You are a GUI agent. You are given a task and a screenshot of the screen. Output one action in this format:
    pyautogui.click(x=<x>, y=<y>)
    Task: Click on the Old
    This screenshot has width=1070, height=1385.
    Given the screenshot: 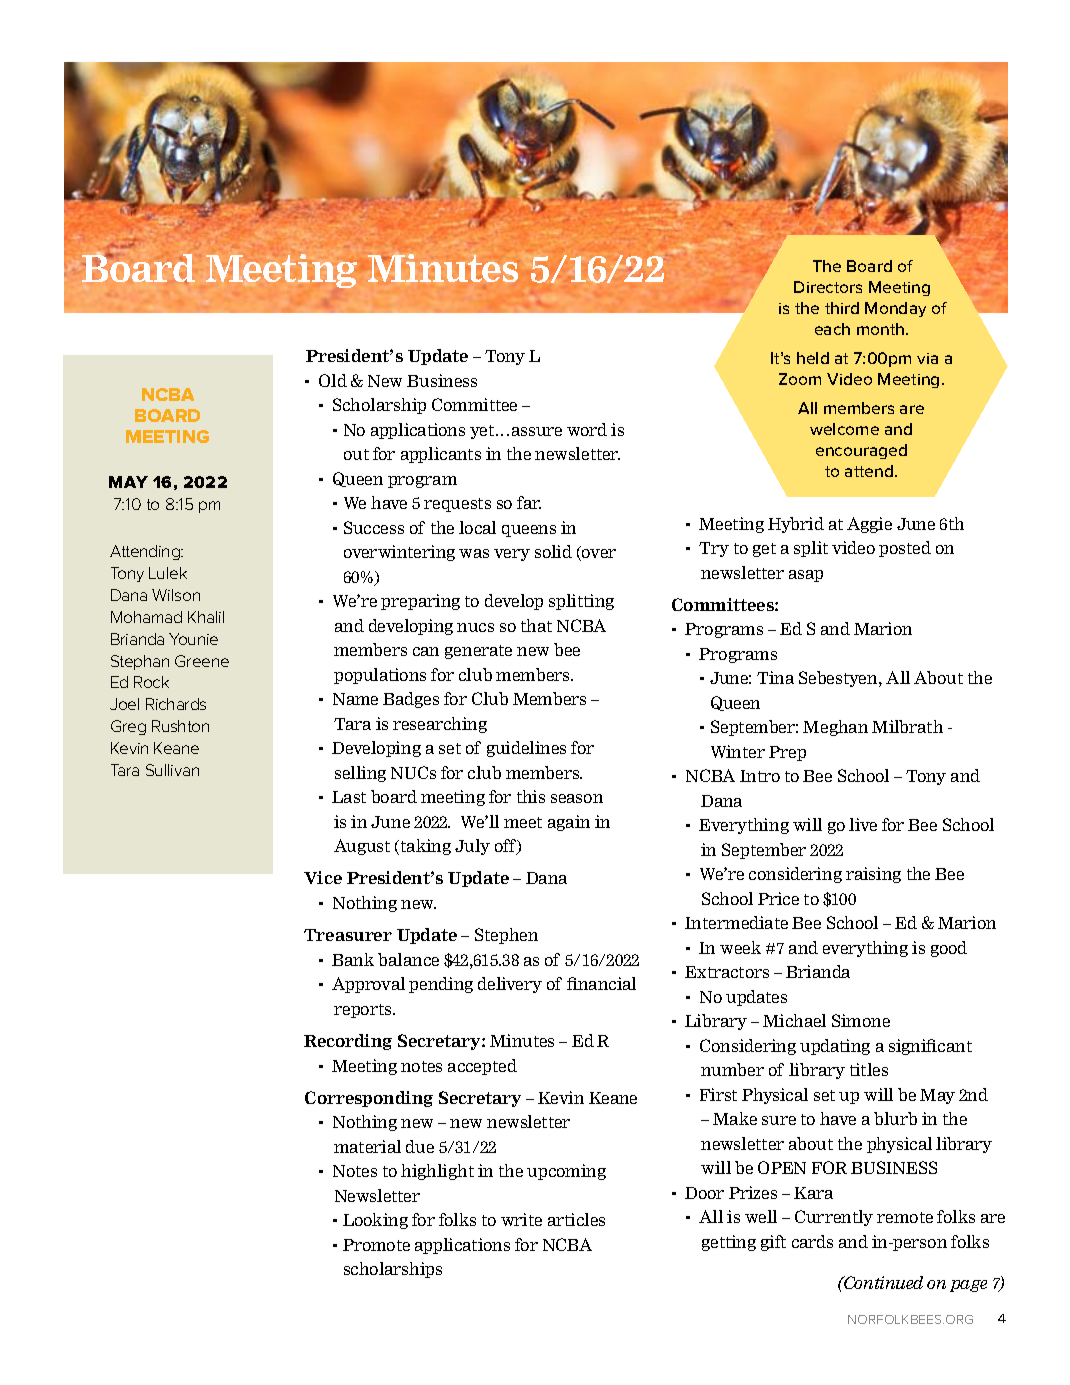 What is the action you would take?
    pyautogui.click(x=333, y=380)
